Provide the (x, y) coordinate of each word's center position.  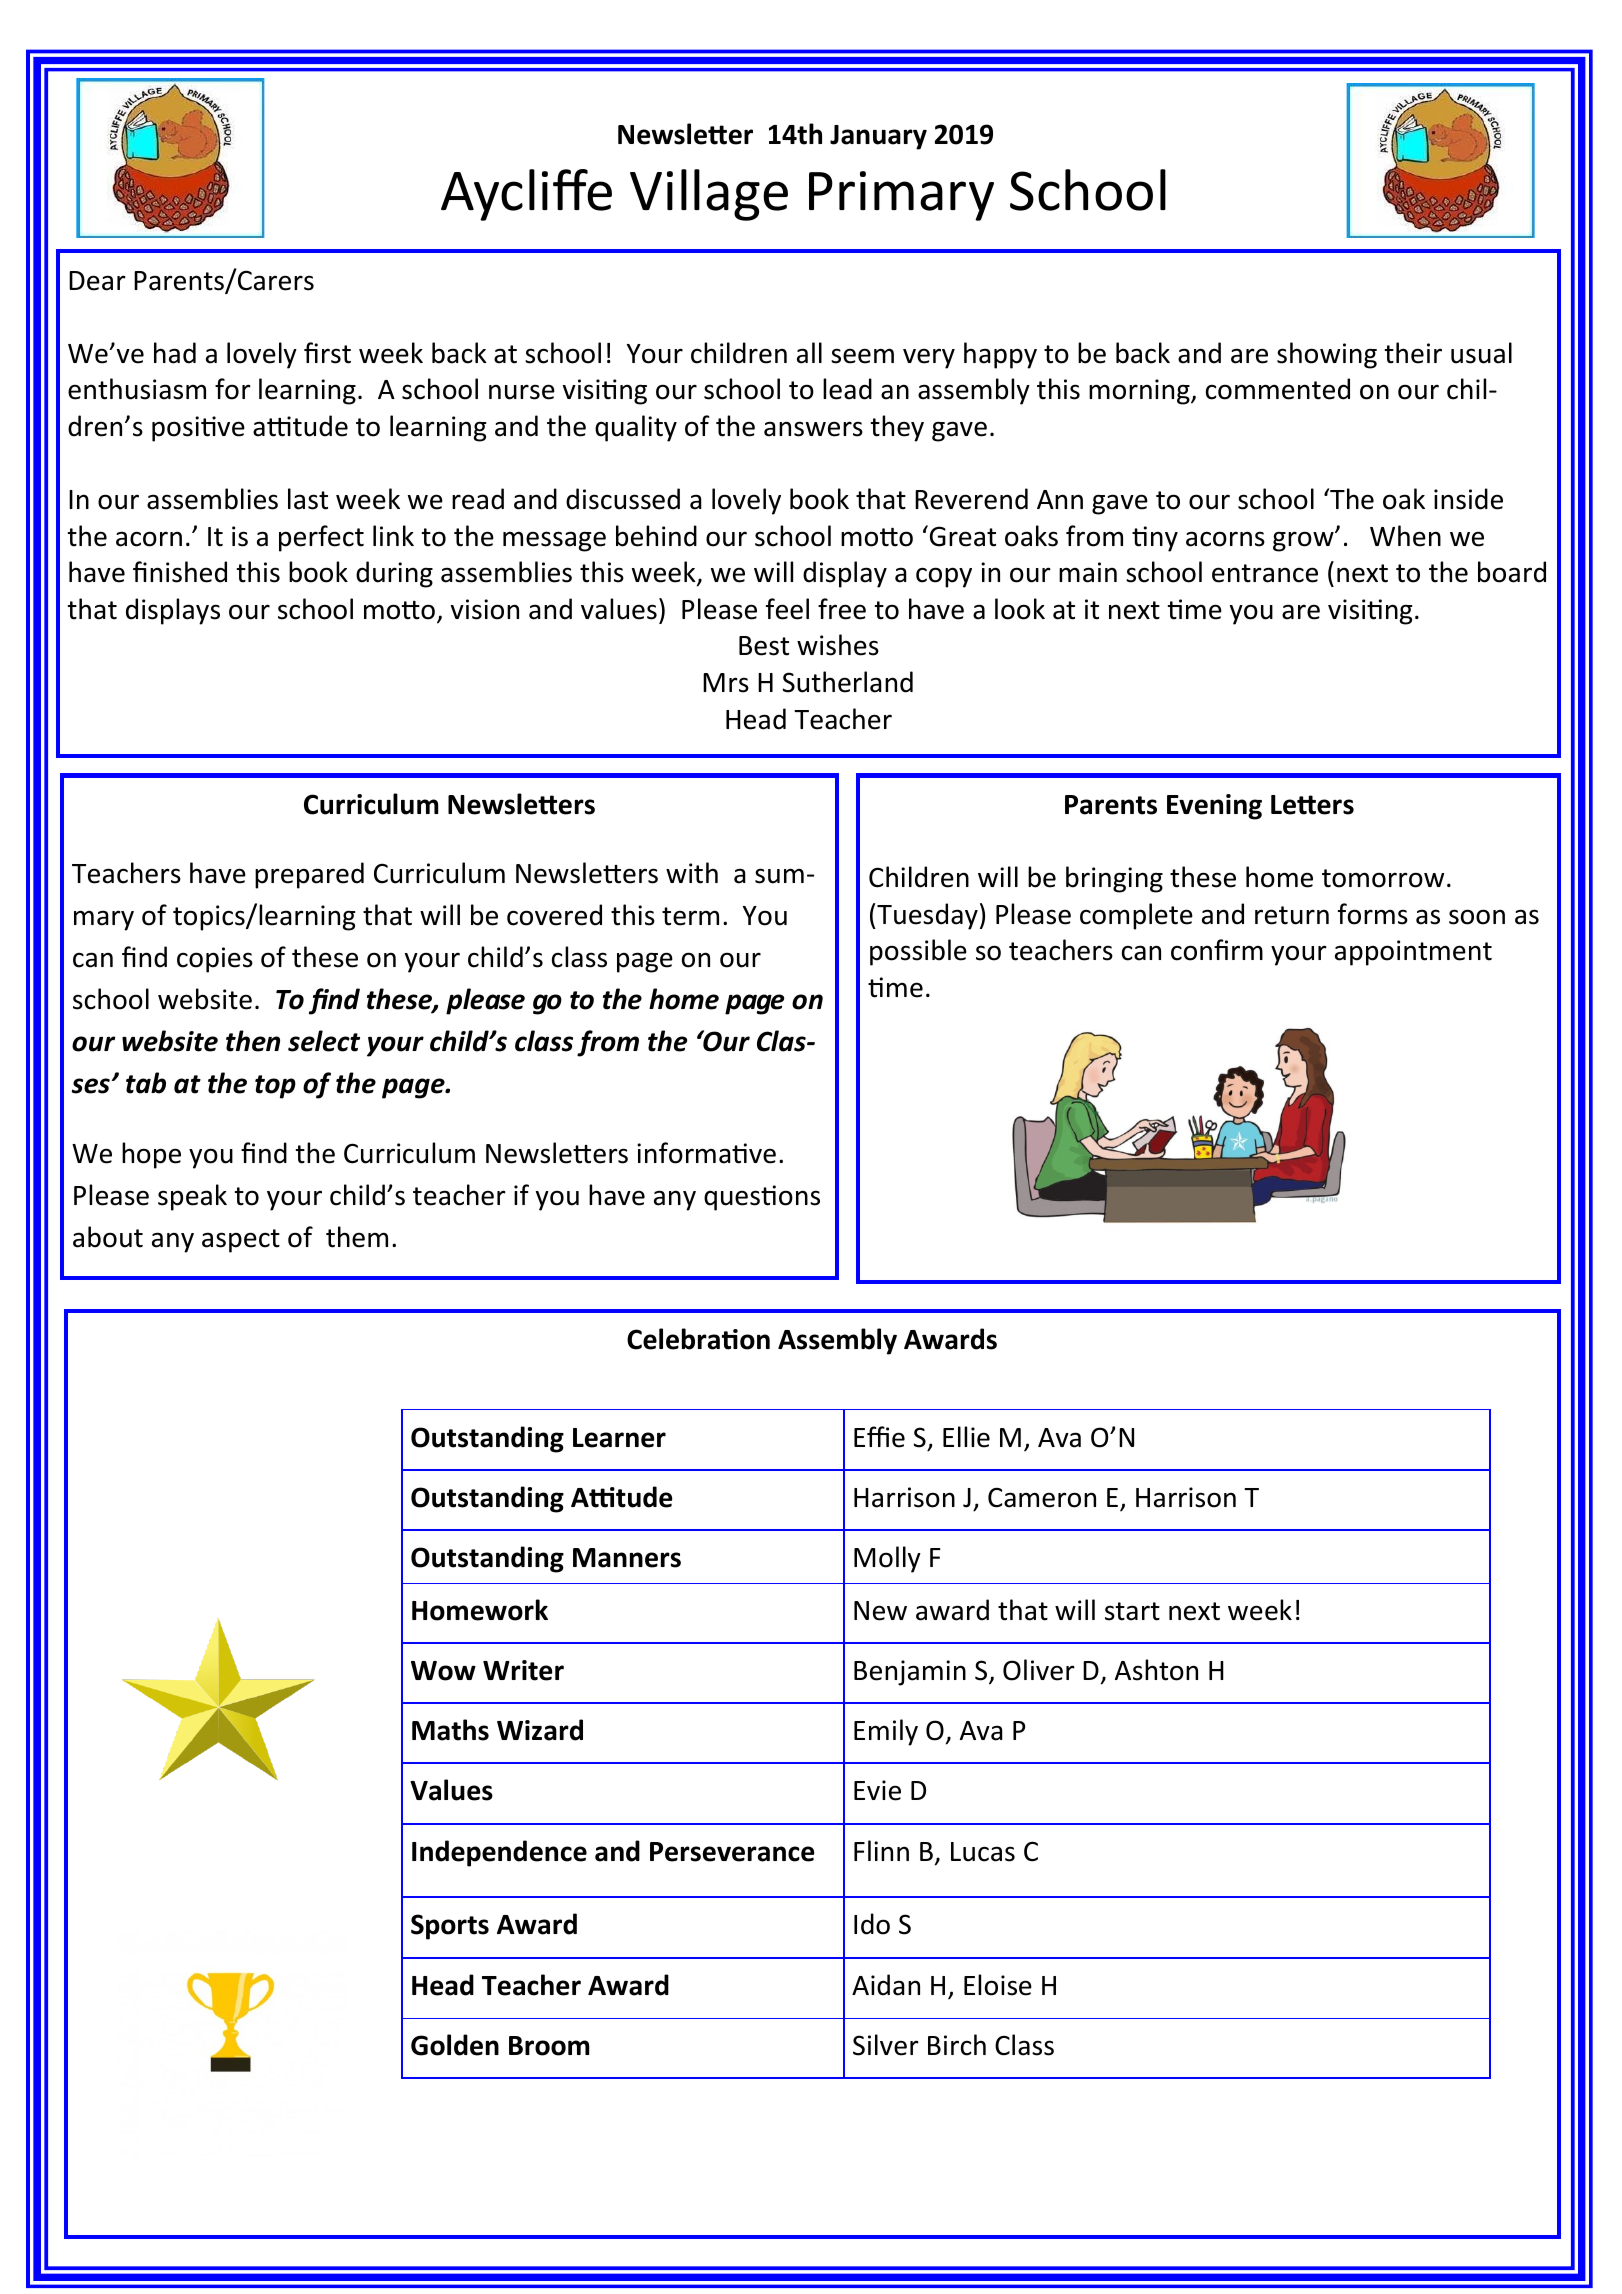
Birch (957, 2045)
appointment (1413, 953)
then (253, 1041)
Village (709, 195)
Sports (450, 1927)
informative (706, 1153)
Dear (97, 281)
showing (1327, 355)
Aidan (886, 1985)
